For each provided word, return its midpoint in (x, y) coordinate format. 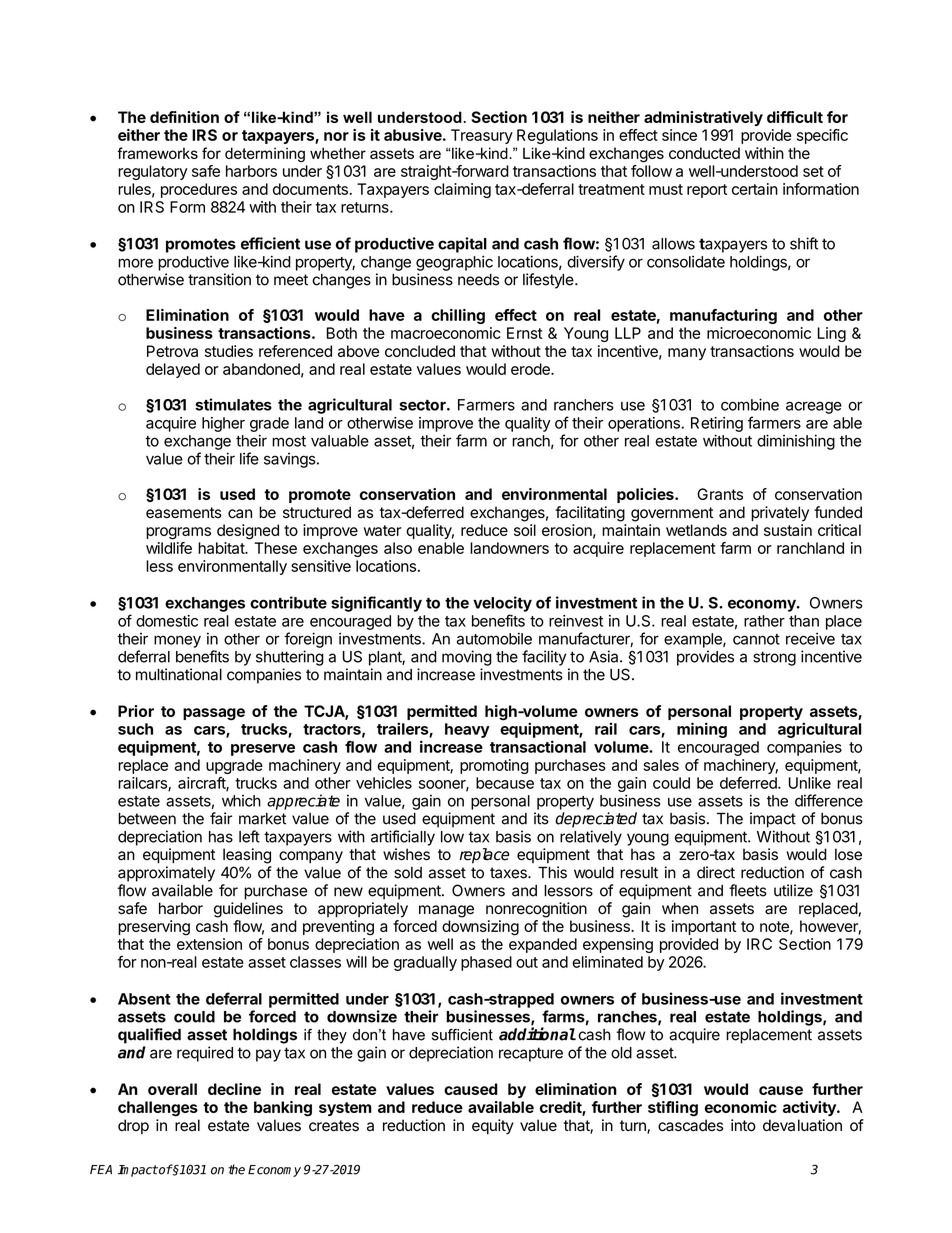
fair (221, 818)
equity (493, 1127)
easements (184, 513)
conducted (704, 153)
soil (525, 530)
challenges (158, 1109)
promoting (494, 766)
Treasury (482, 136)
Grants (720, 494)
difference (829, 800)
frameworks (157, 153)
